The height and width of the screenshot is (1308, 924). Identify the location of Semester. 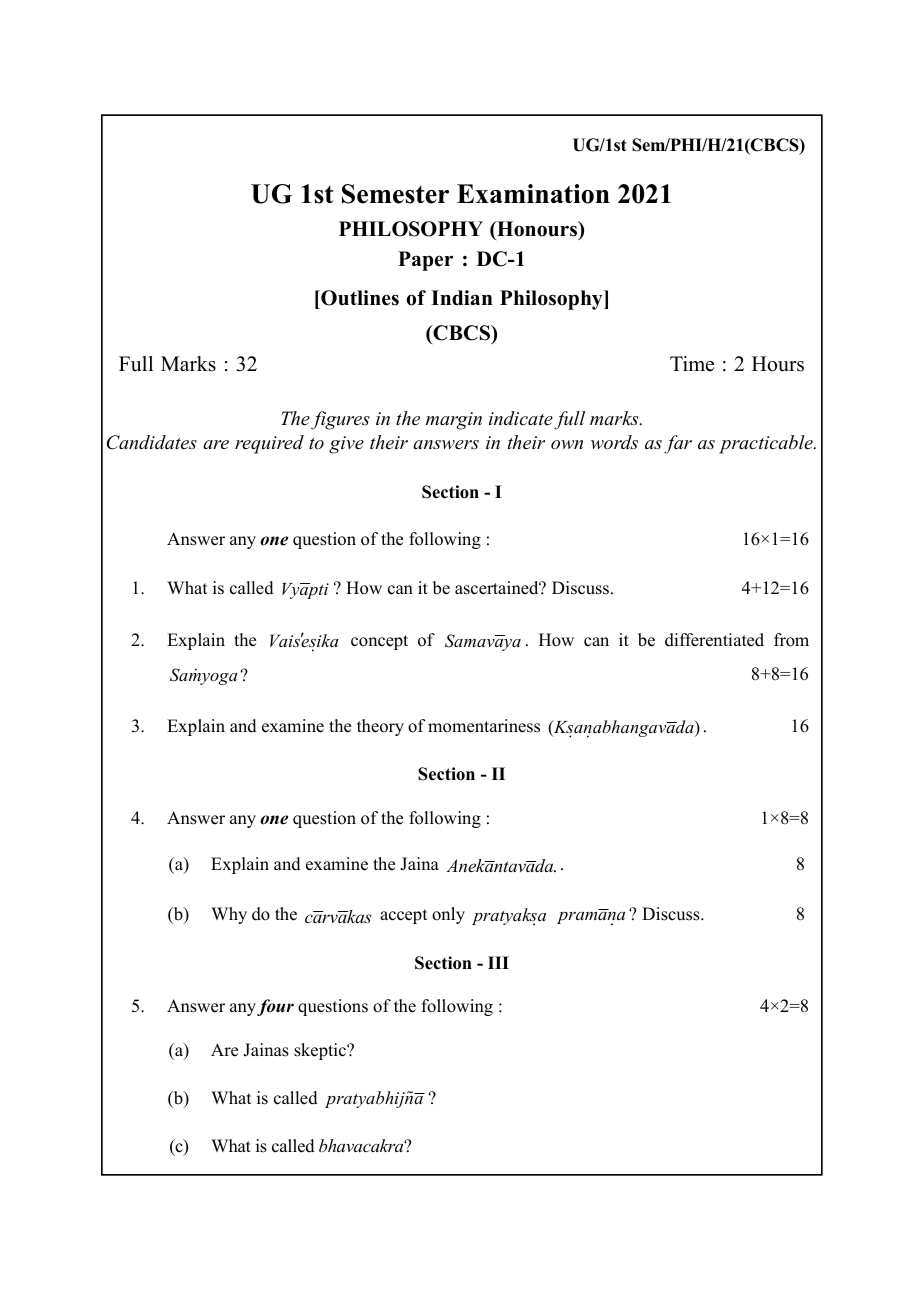
(395, 194).
